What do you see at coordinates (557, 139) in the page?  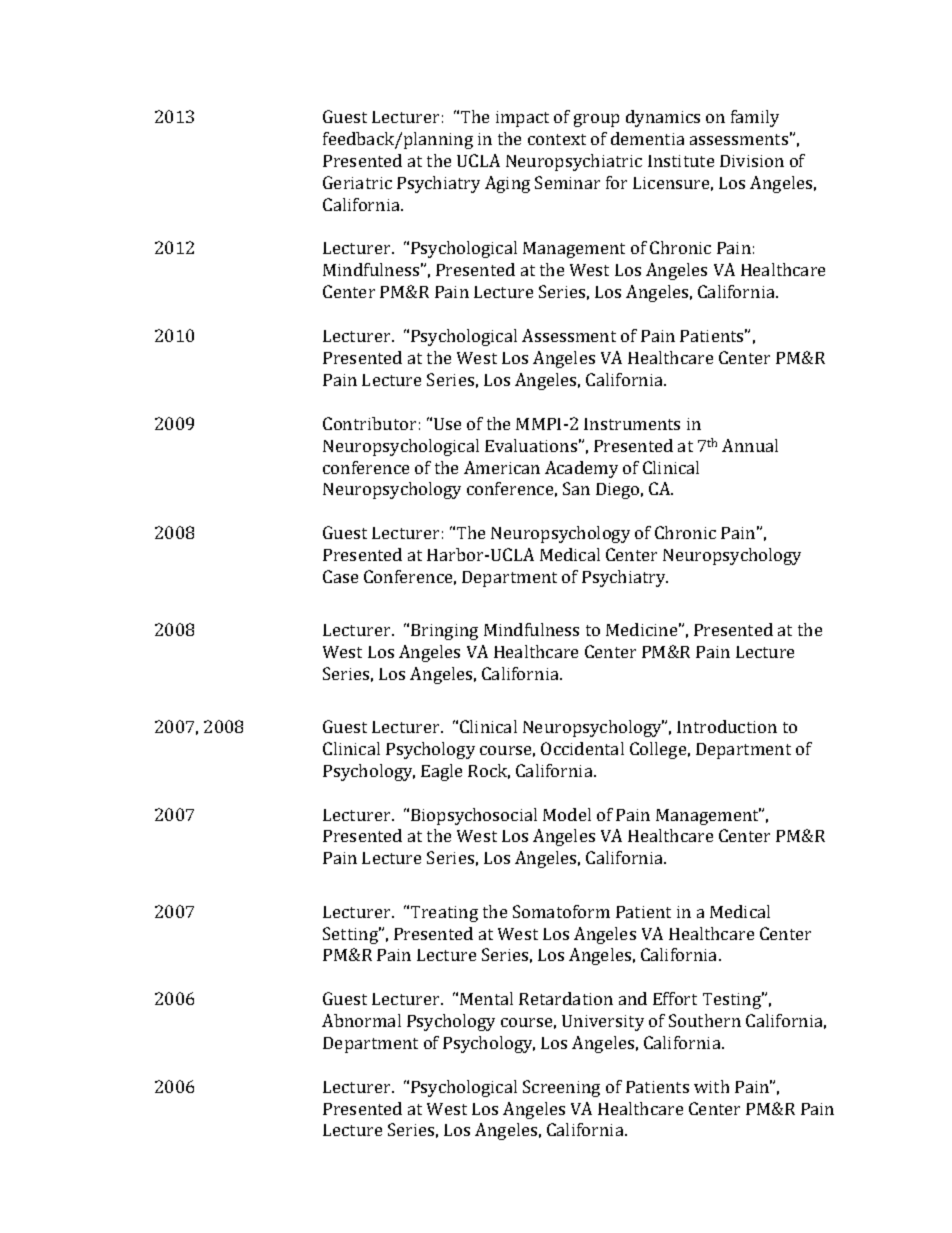 I see `context` at bounding box center [557, 139].
